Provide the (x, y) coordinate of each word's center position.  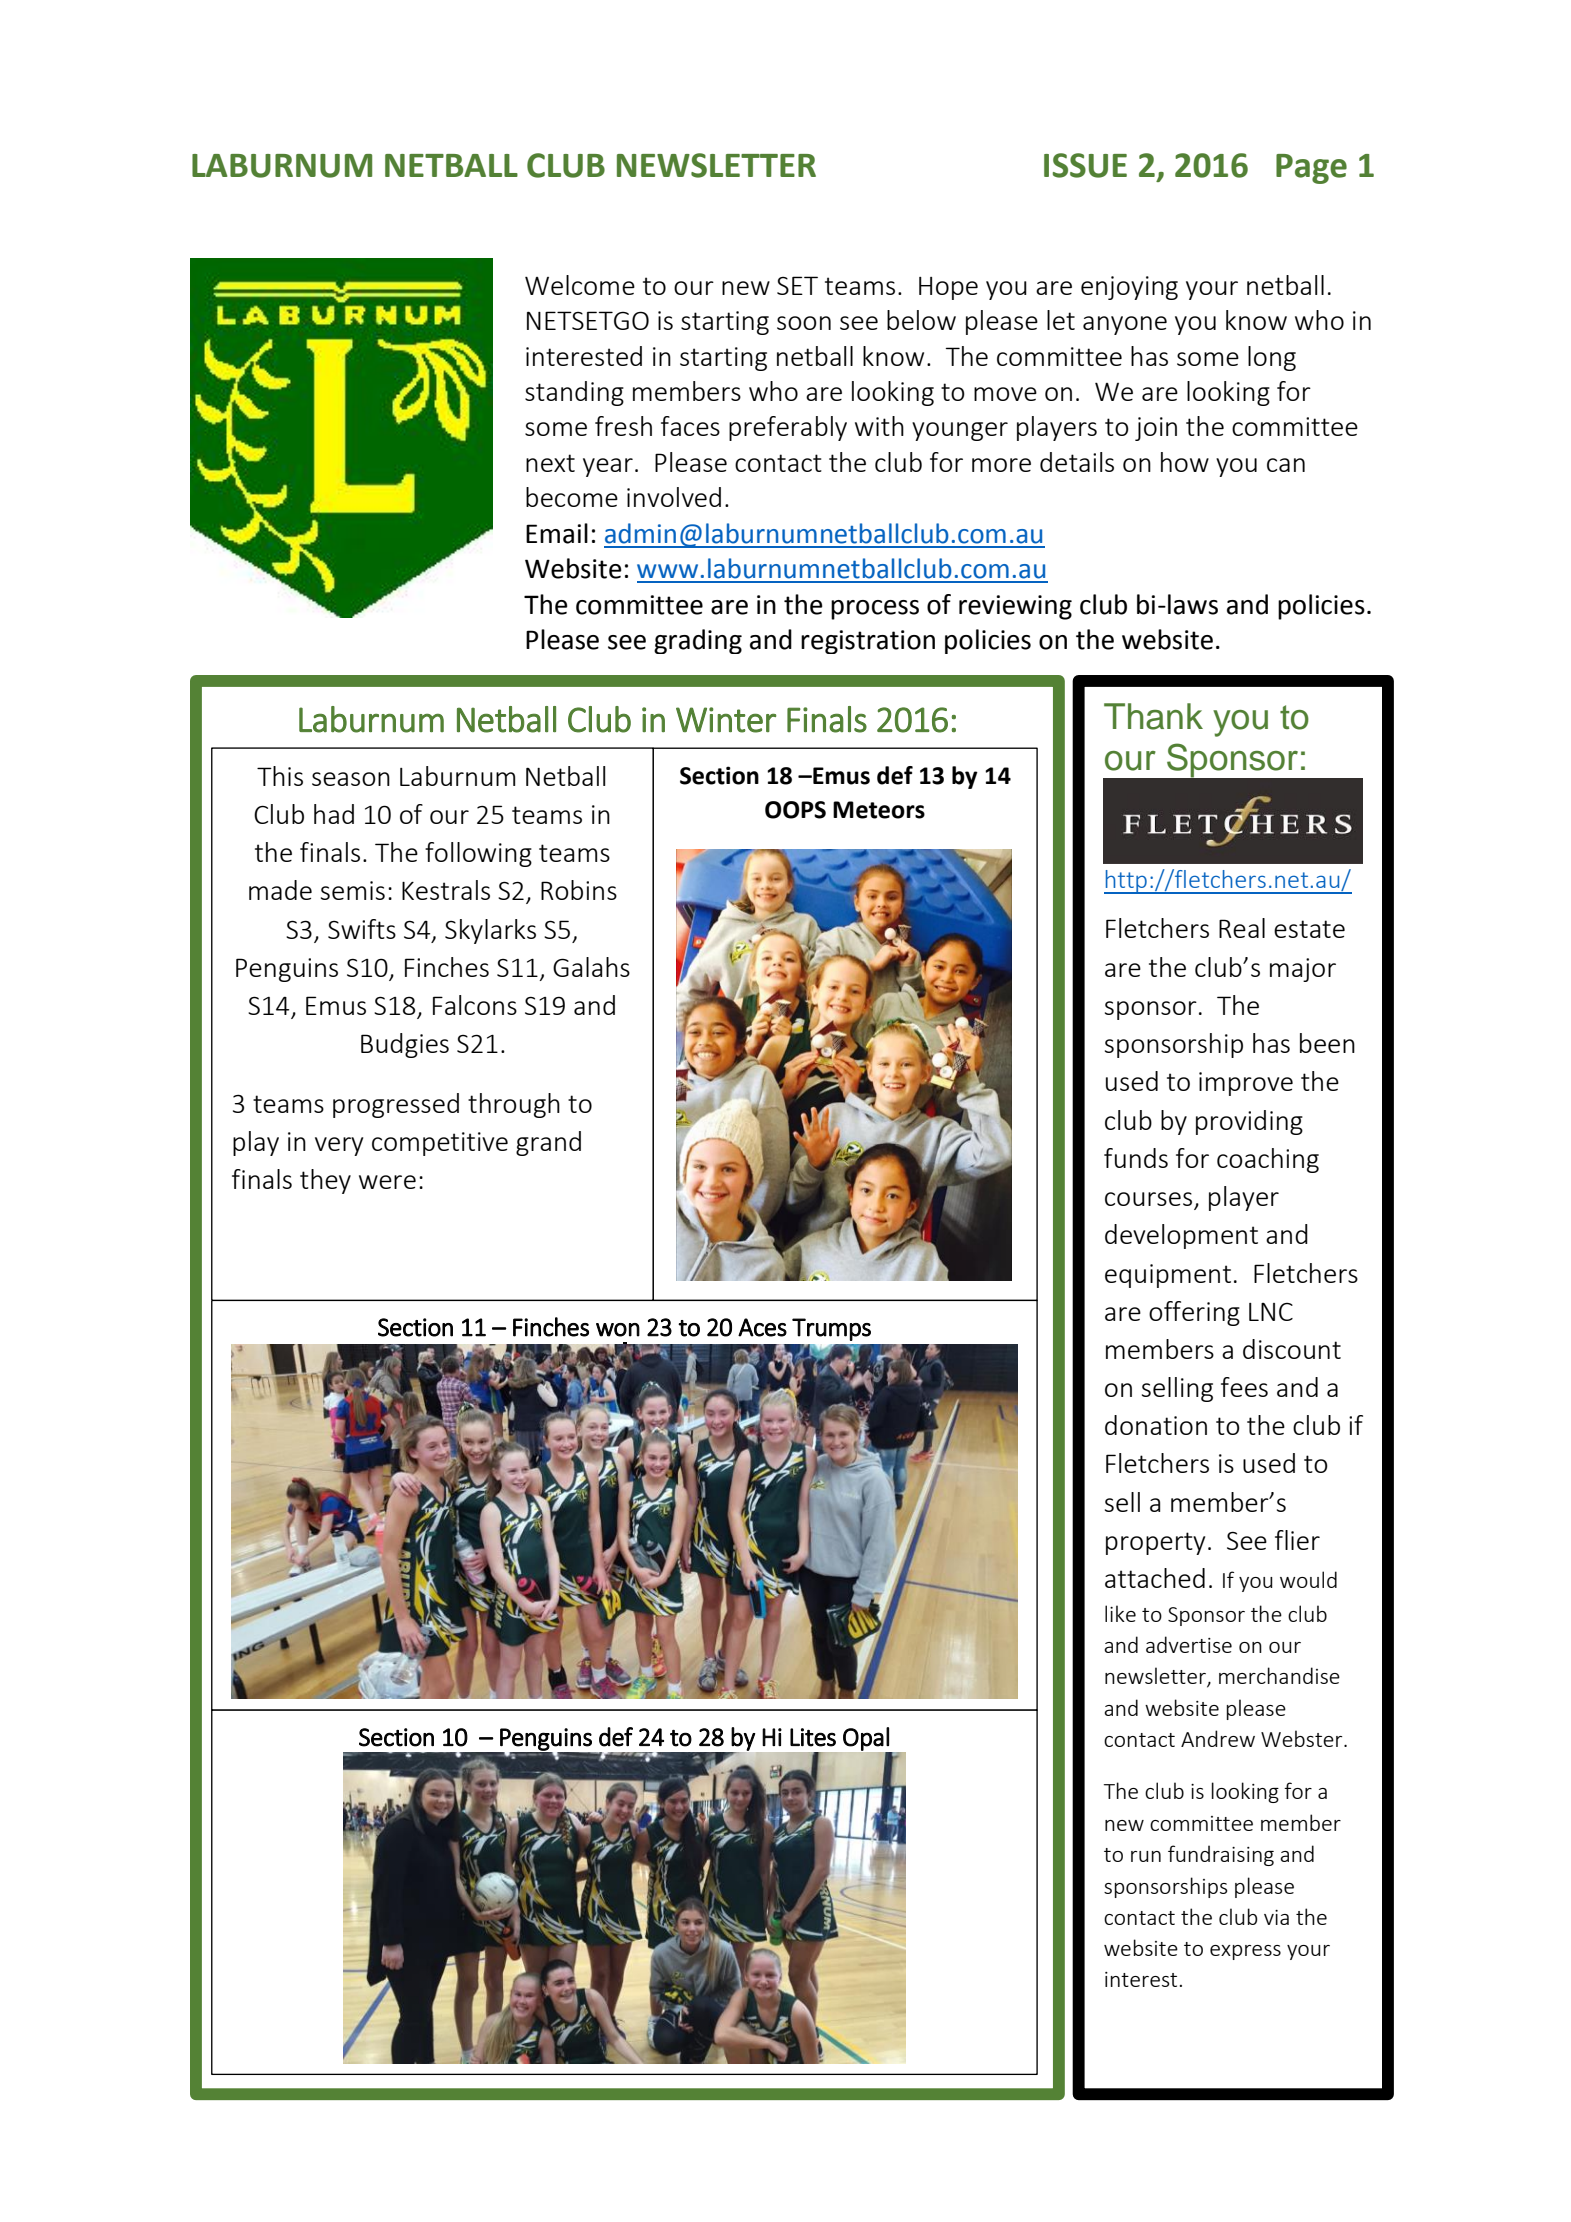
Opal (867, 1740)
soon (804, 323)
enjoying (1129, 288)
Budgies (405, 1045)
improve (1246, 1084)
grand (548, 1143)
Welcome (580, 285)
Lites (813, 1737)
